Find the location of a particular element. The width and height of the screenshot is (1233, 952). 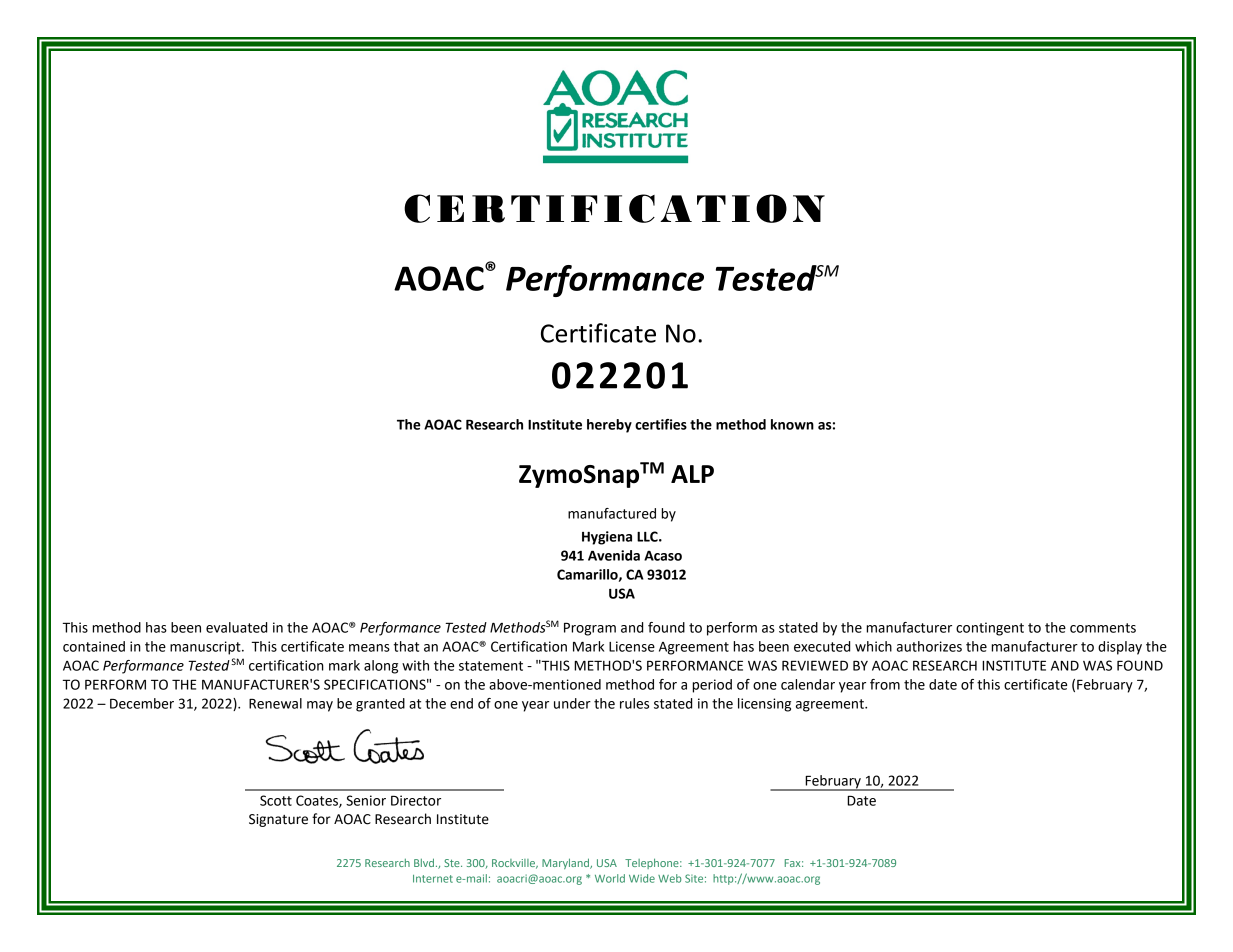

contingent is located at coordinates (990, 629).
